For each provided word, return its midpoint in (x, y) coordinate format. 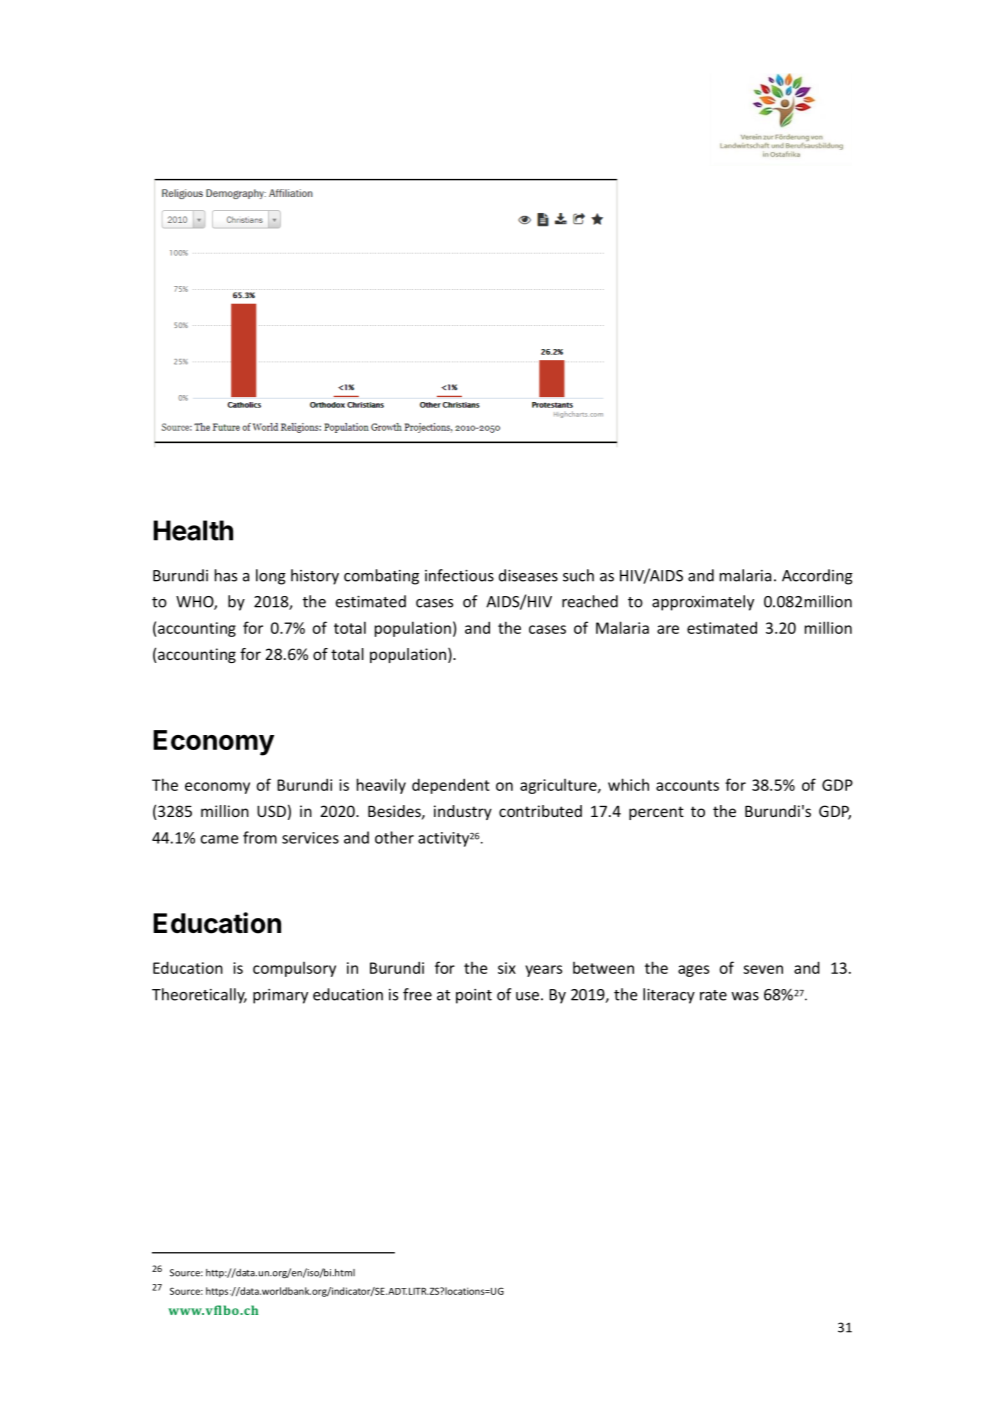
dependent (451, 786)
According (817, 577)
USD (271, 811)
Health (193, 530)
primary (280, 996)
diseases (528, 575)
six (507, 968)
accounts (687, 785)
